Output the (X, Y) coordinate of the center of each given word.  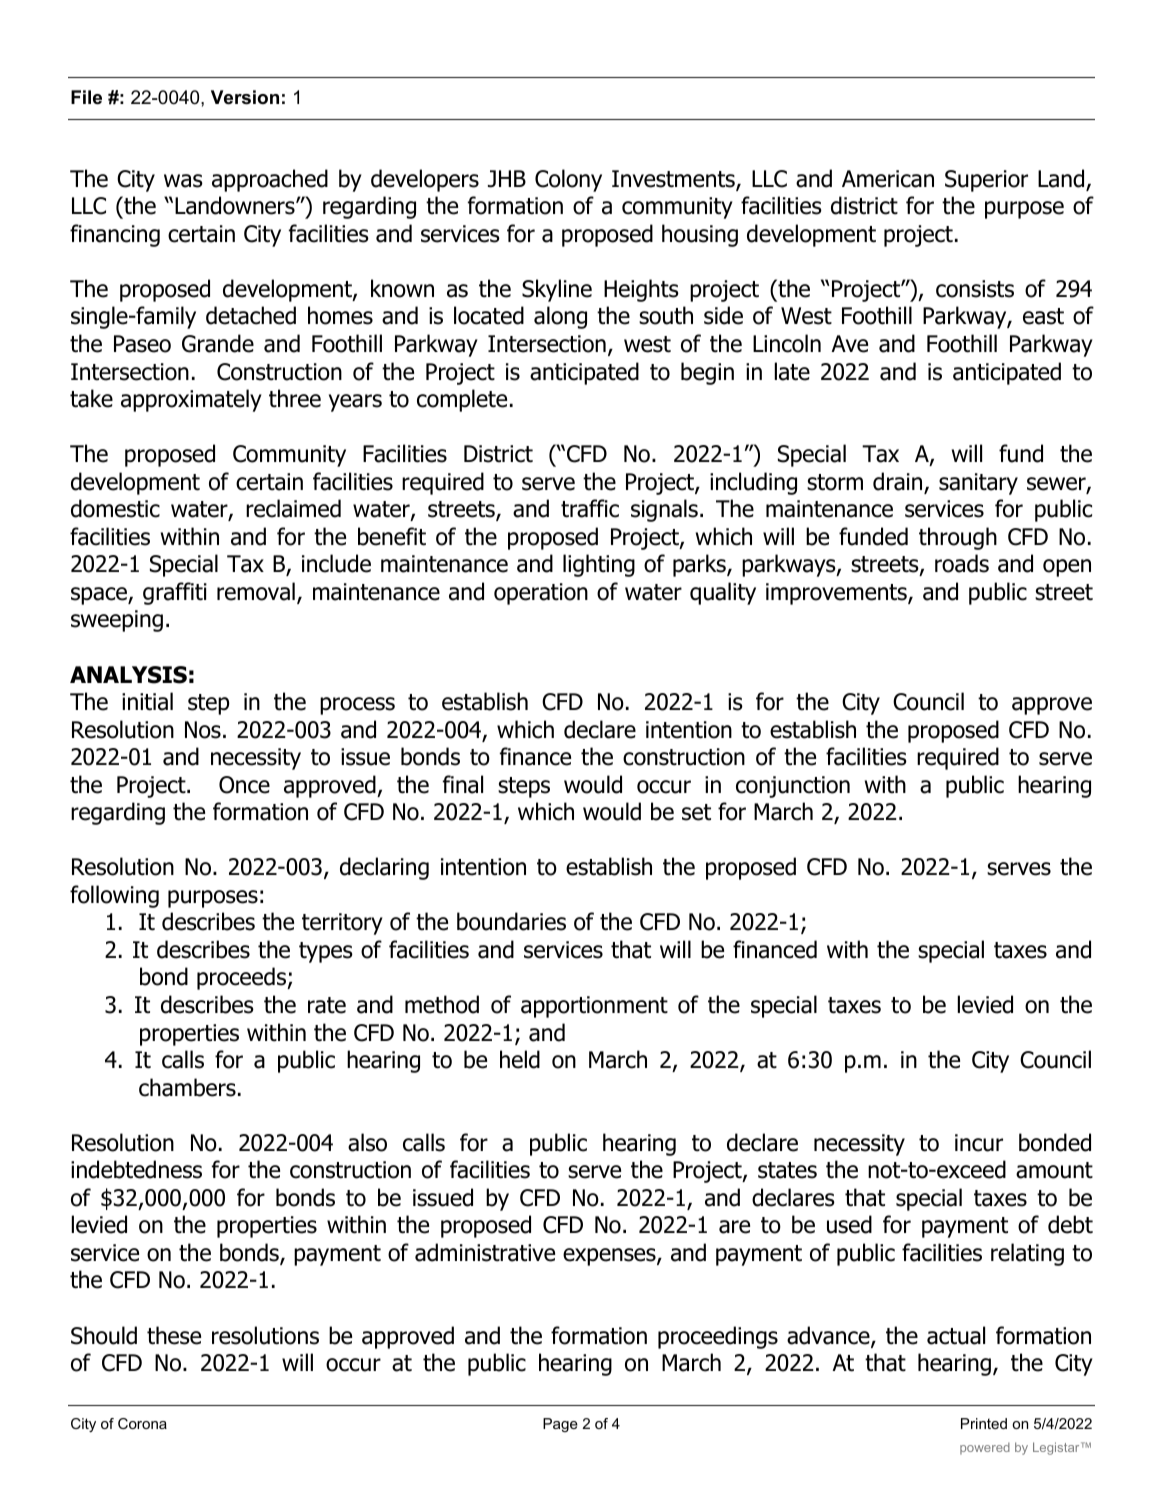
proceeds (243, 978)
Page (560, 1425)
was (183, 181)
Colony (568, 180)
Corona (142, 1423)
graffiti (175, 593)
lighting (599, 565)
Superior (986, 181)
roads (962, 563)
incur (979, 1143)
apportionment (594, 1007)
